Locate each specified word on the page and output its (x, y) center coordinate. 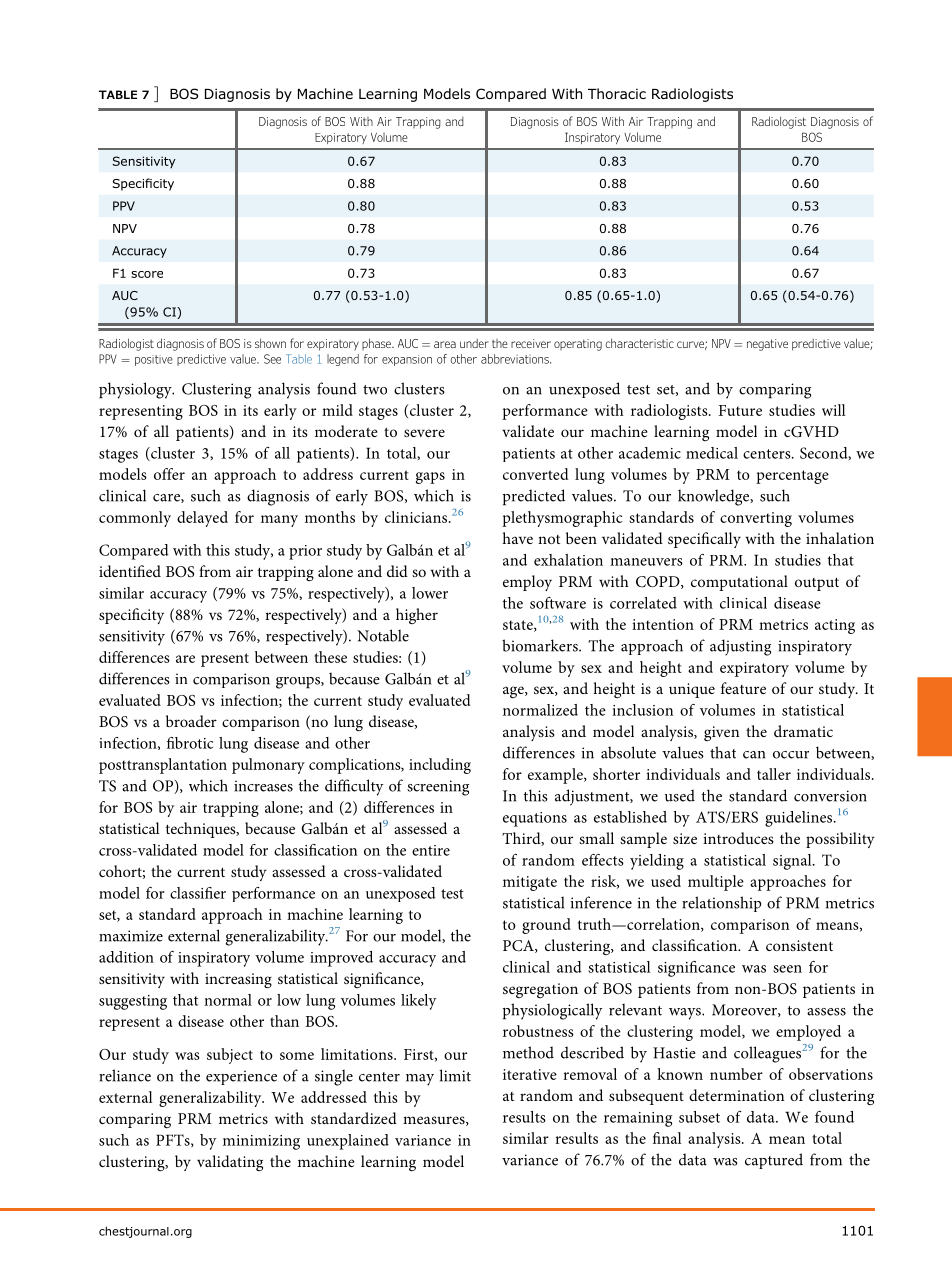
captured (774, 1161)
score (147, 274)
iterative (530, 1074)
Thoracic (617, 93)
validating (230, 1163)
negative (767, 345)
